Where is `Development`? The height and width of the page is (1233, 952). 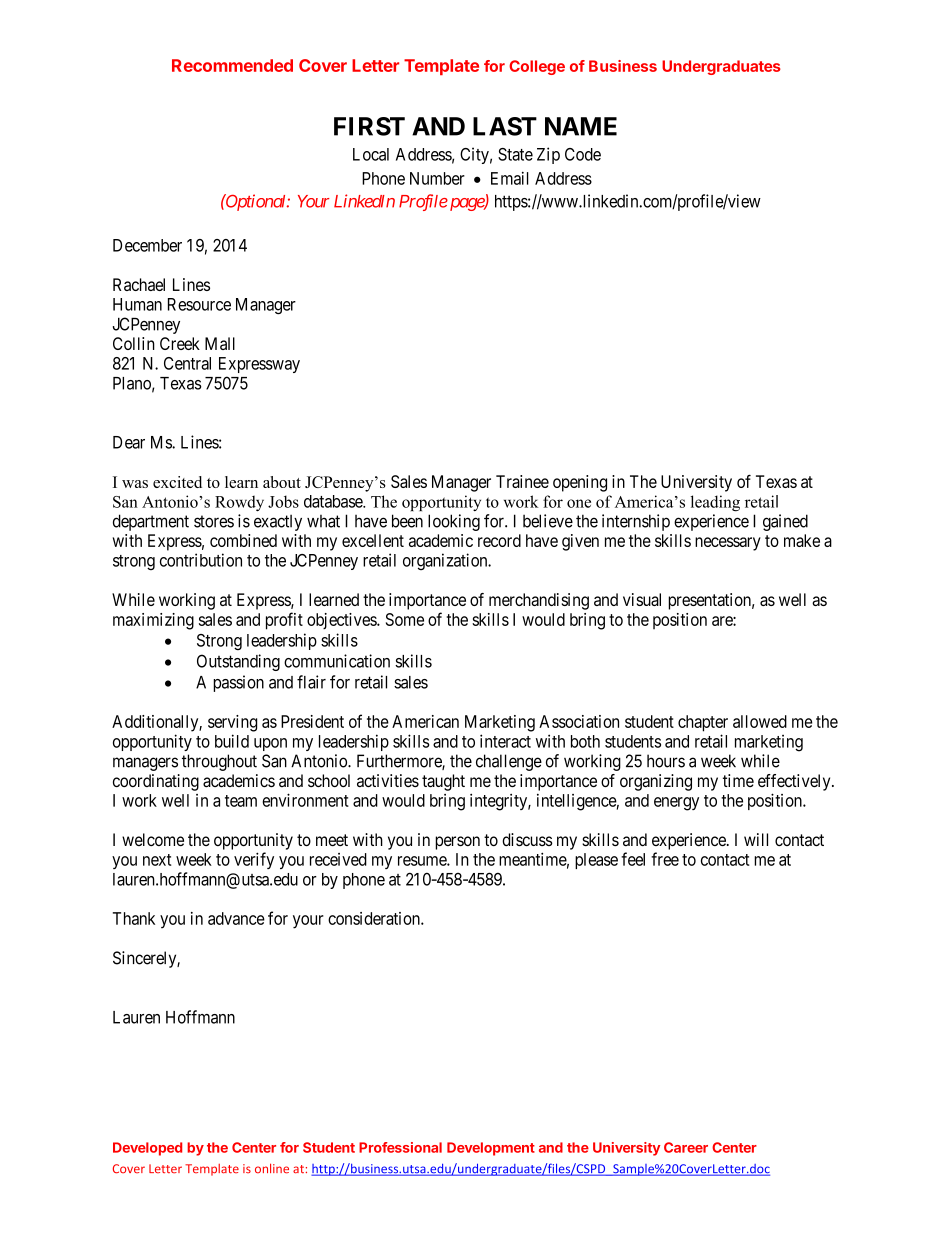
Development is located at coordinates (491, 1149).
